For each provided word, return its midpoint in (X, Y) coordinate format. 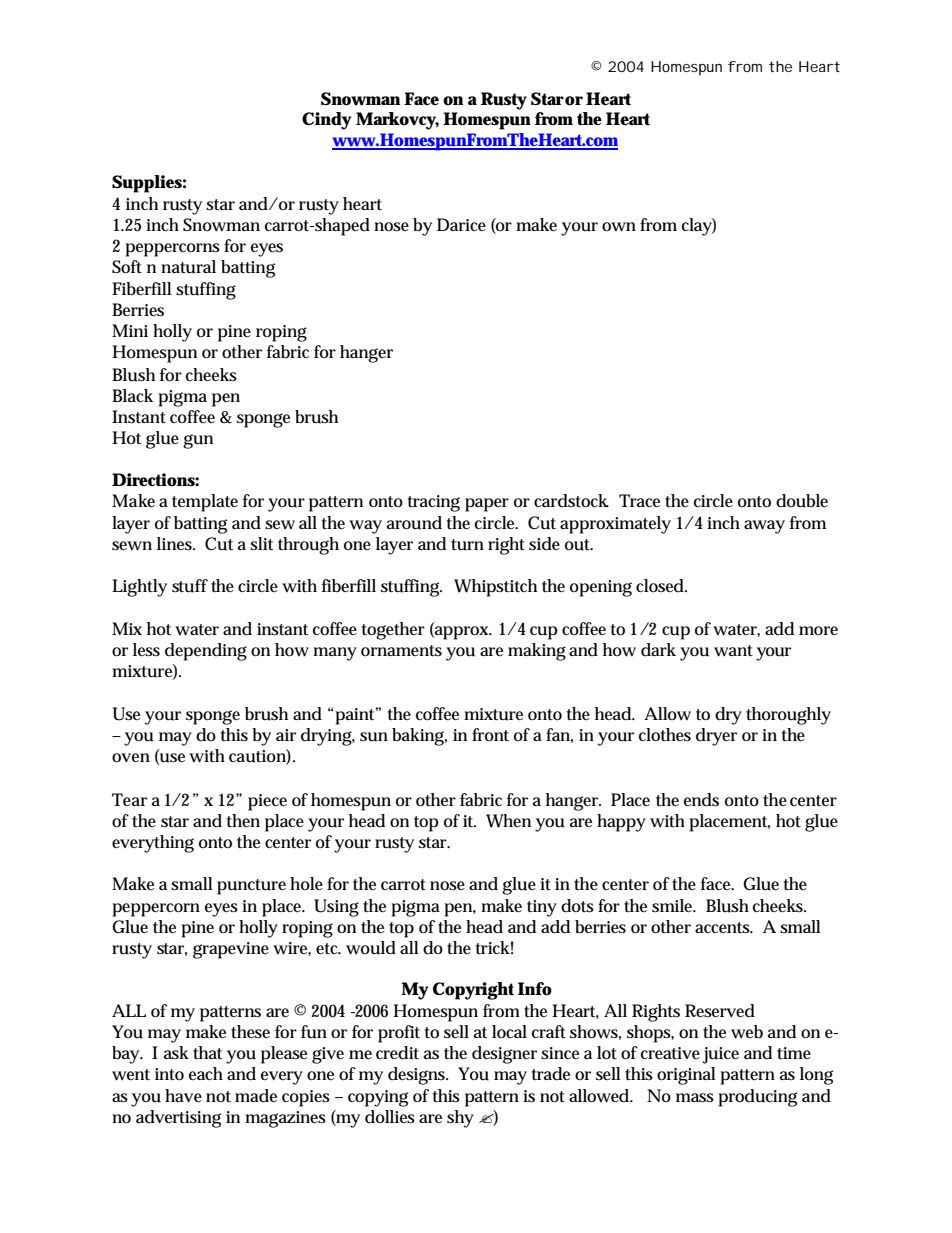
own (619, 227)
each (206, 1073)
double (802, 501)
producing (757, 1098)
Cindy (326, 121)
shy (460, 1119)
